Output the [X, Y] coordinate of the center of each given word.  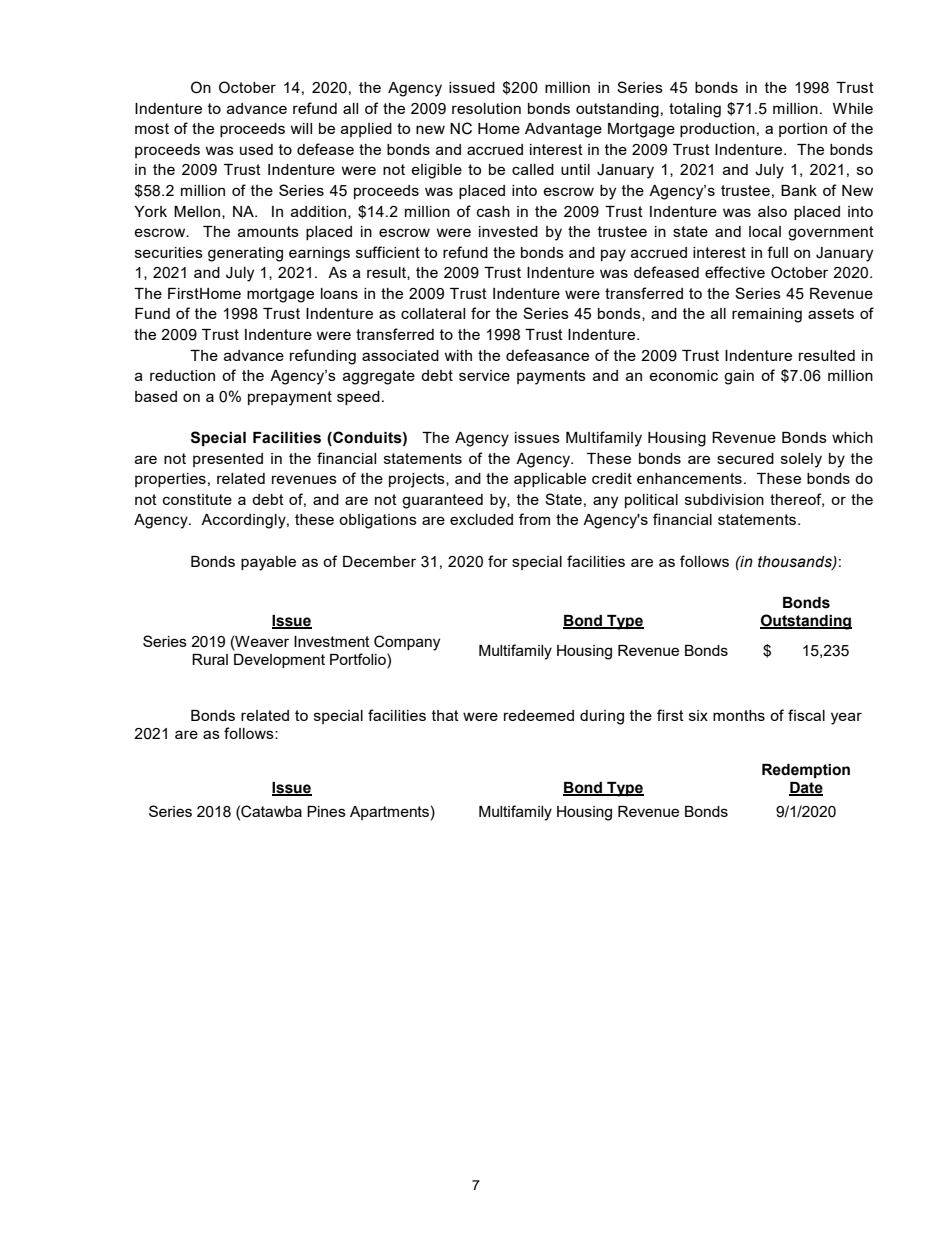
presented [228, 460]
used [256, 149]
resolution [486, 108]
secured [745, 458]
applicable [550, 480]
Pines [326, 811]
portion [803, 130]
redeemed [539, 715]
